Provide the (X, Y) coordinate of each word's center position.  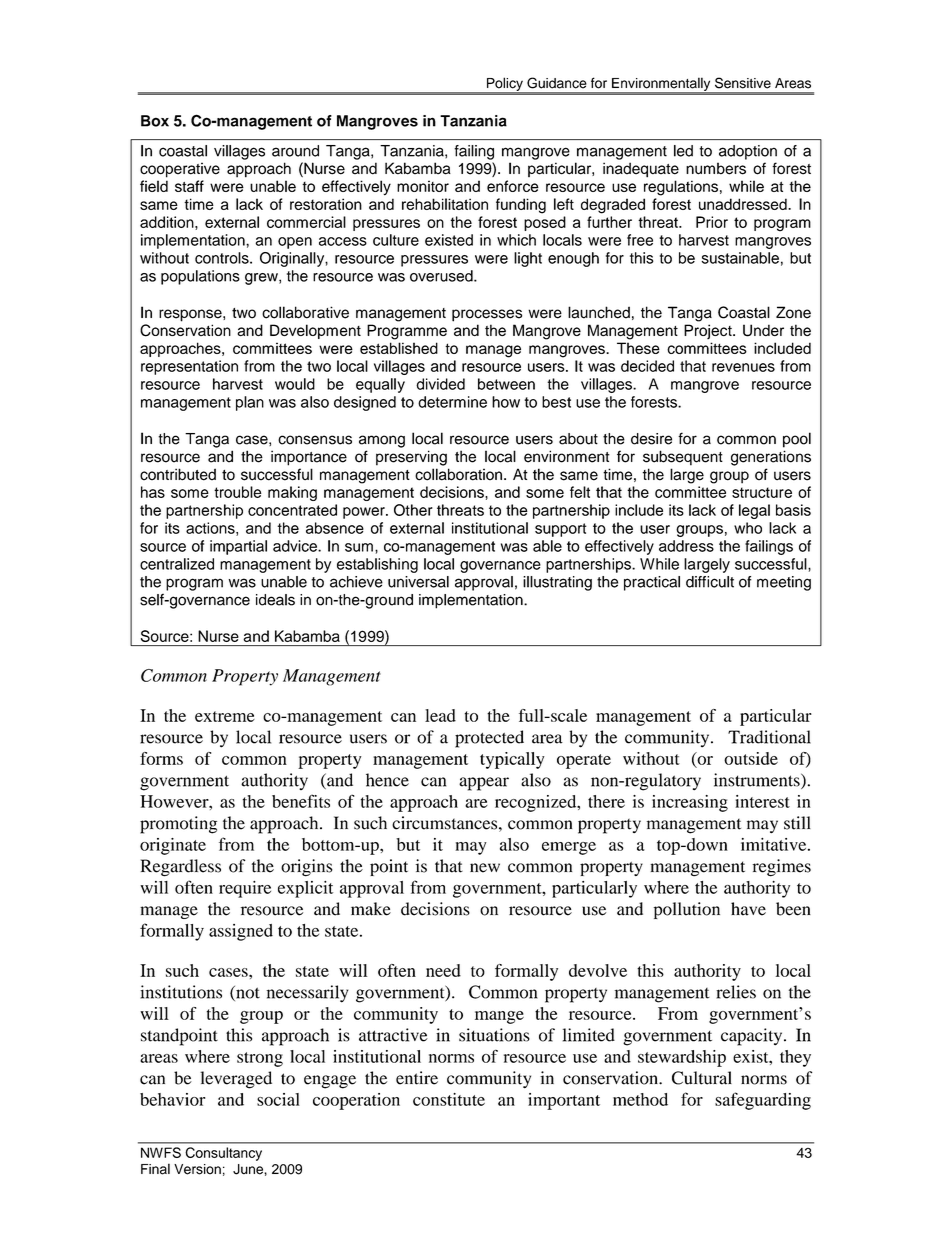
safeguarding (763, 1101)
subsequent (683, 458)
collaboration (458, 474)
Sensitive (743, 83)
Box (155, 121)
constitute (449, 1099)
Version (197, 1169)
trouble (238, 492)
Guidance (557, 83)
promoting (178, 825)
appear (484, 784)
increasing (690, 803)
